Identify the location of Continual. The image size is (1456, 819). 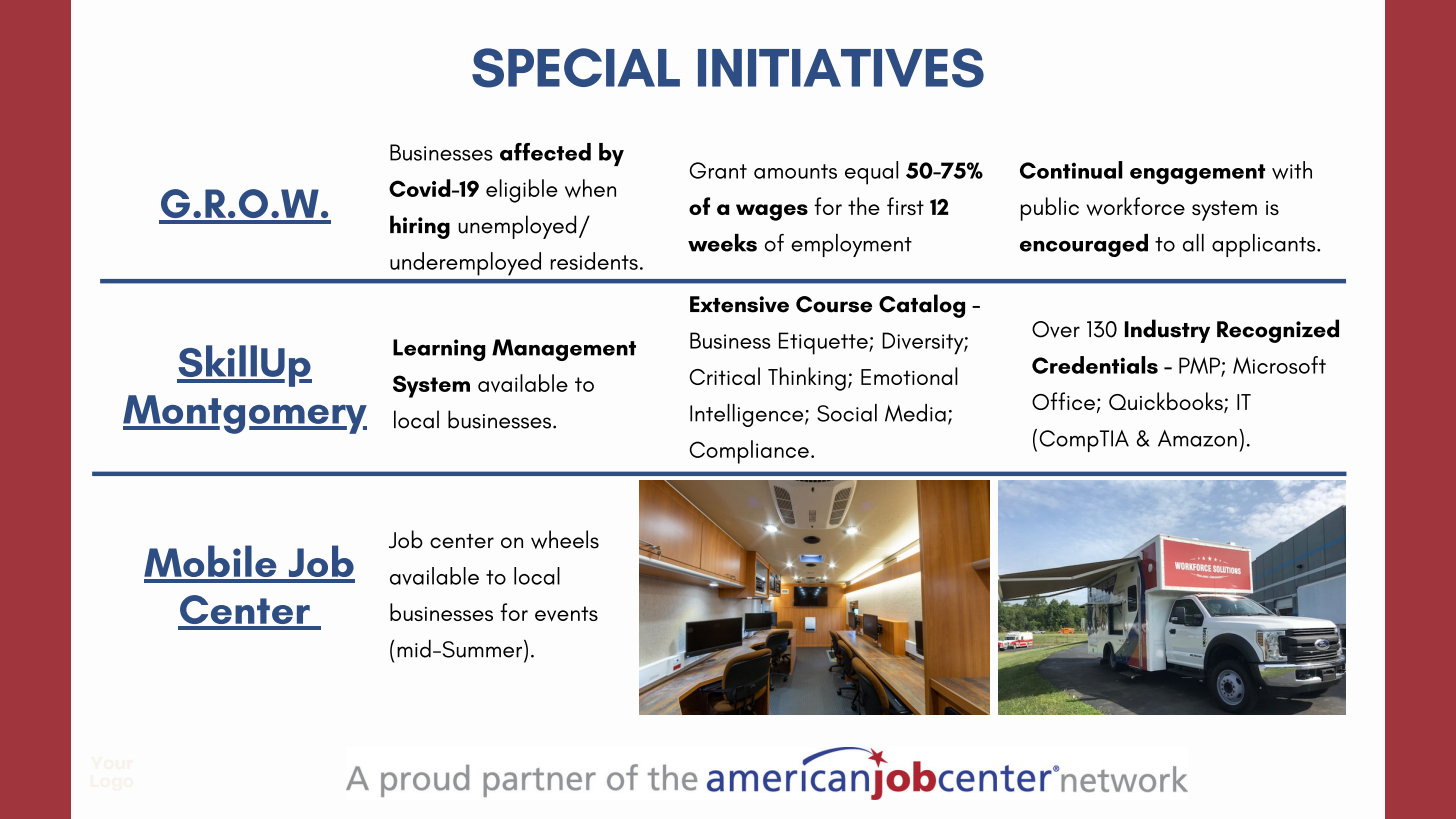
(1071, 170).
